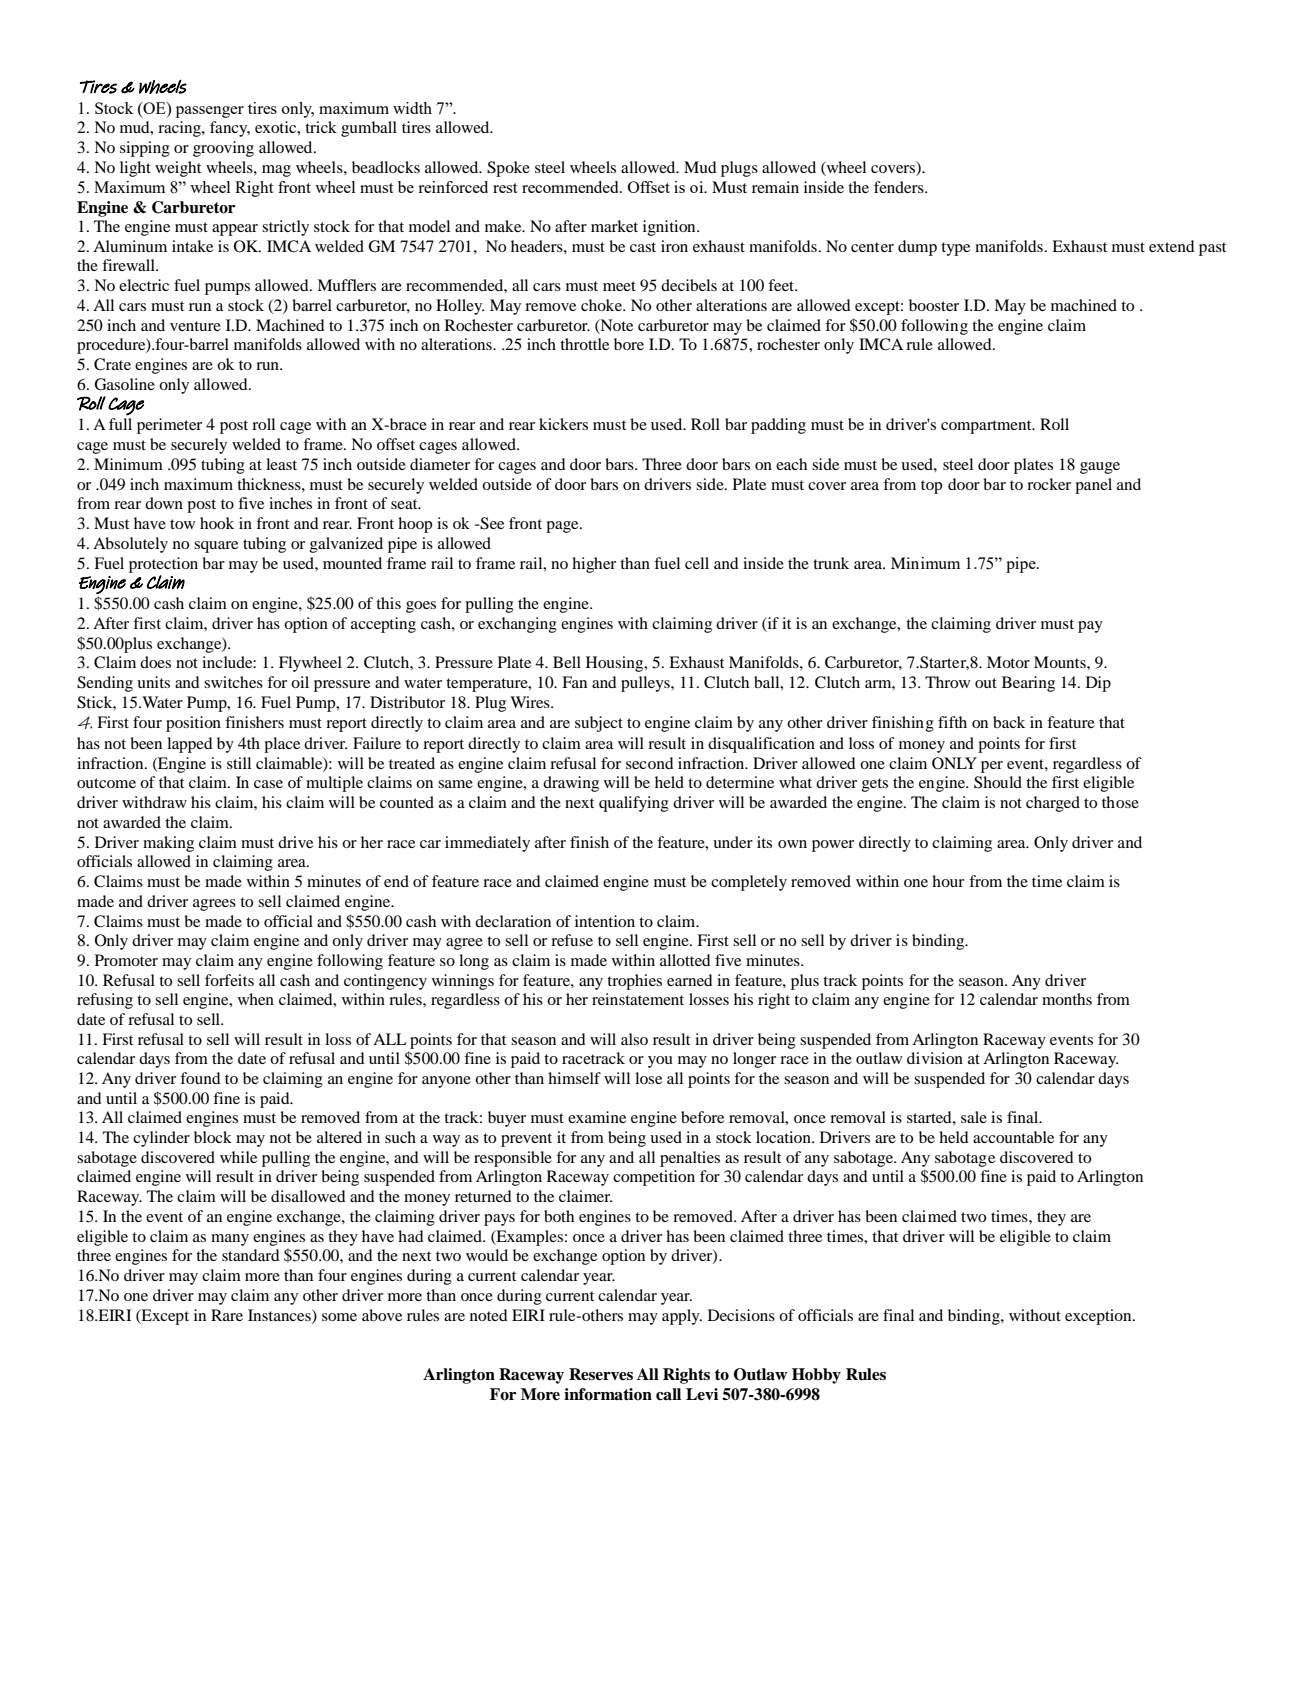  Describe the element at coordinates (1013, 1137) in the document. I see `accountable` at that location.
